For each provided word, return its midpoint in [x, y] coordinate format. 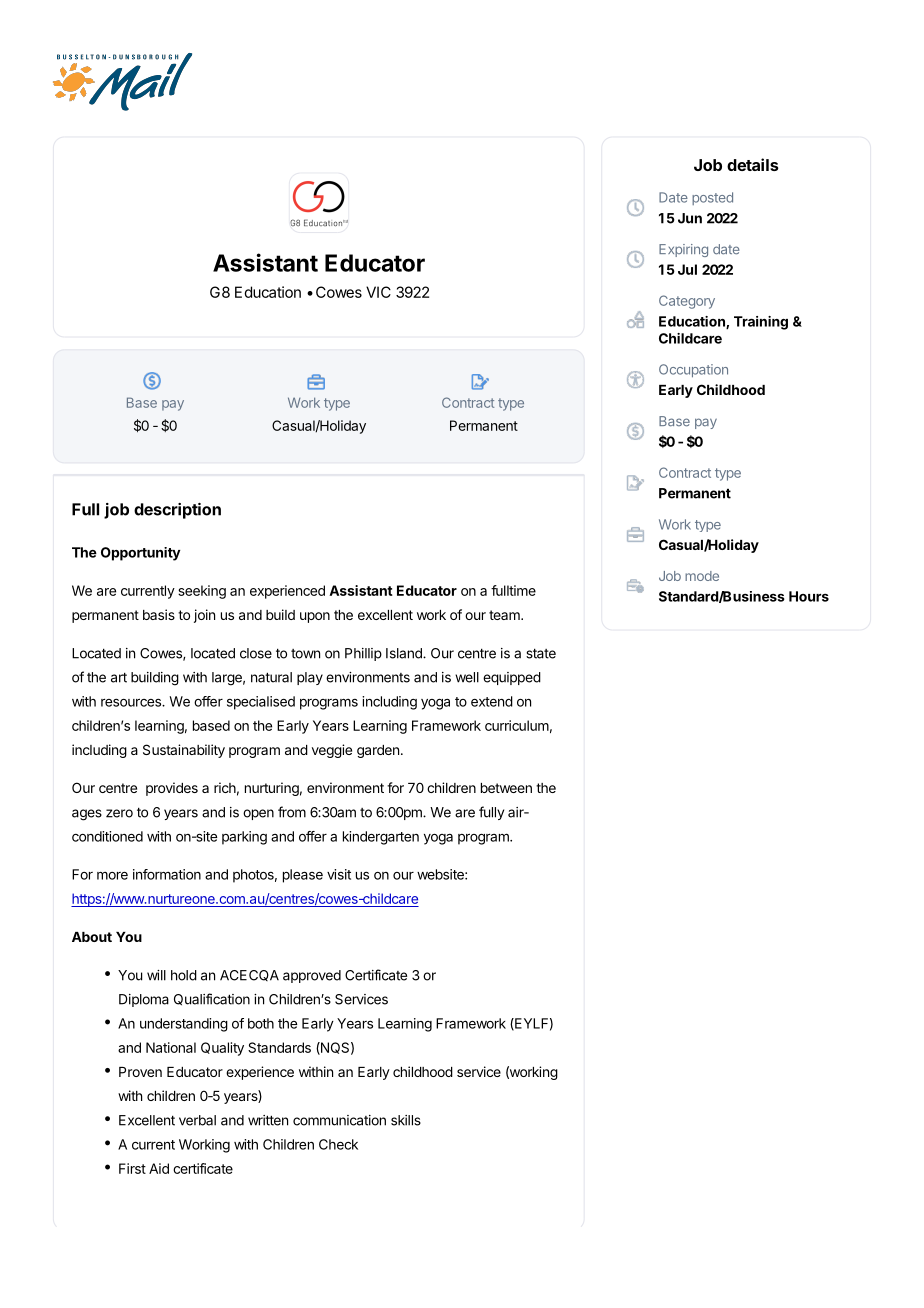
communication [339, 1120]
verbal [197, 1120]
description [177, 511]
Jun [690, 218]
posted [712, 198]
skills [406, 1120]
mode [702, 576]
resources [132, 702]
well [467, 677]
